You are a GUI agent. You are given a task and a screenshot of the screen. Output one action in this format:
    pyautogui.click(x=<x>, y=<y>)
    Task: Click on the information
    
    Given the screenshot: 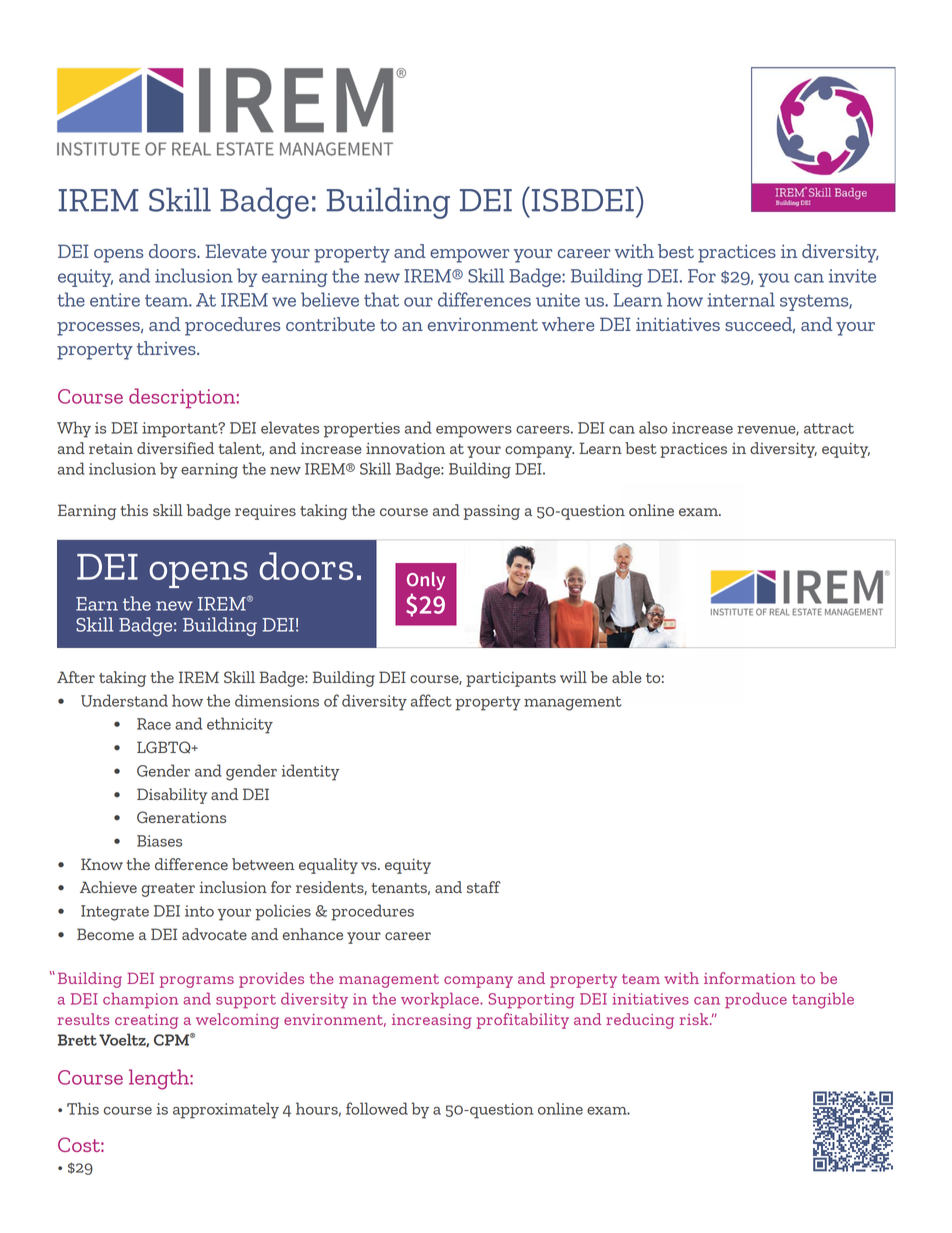 What is the action you would take?
    pyautogui.click(x=750, y=978)
